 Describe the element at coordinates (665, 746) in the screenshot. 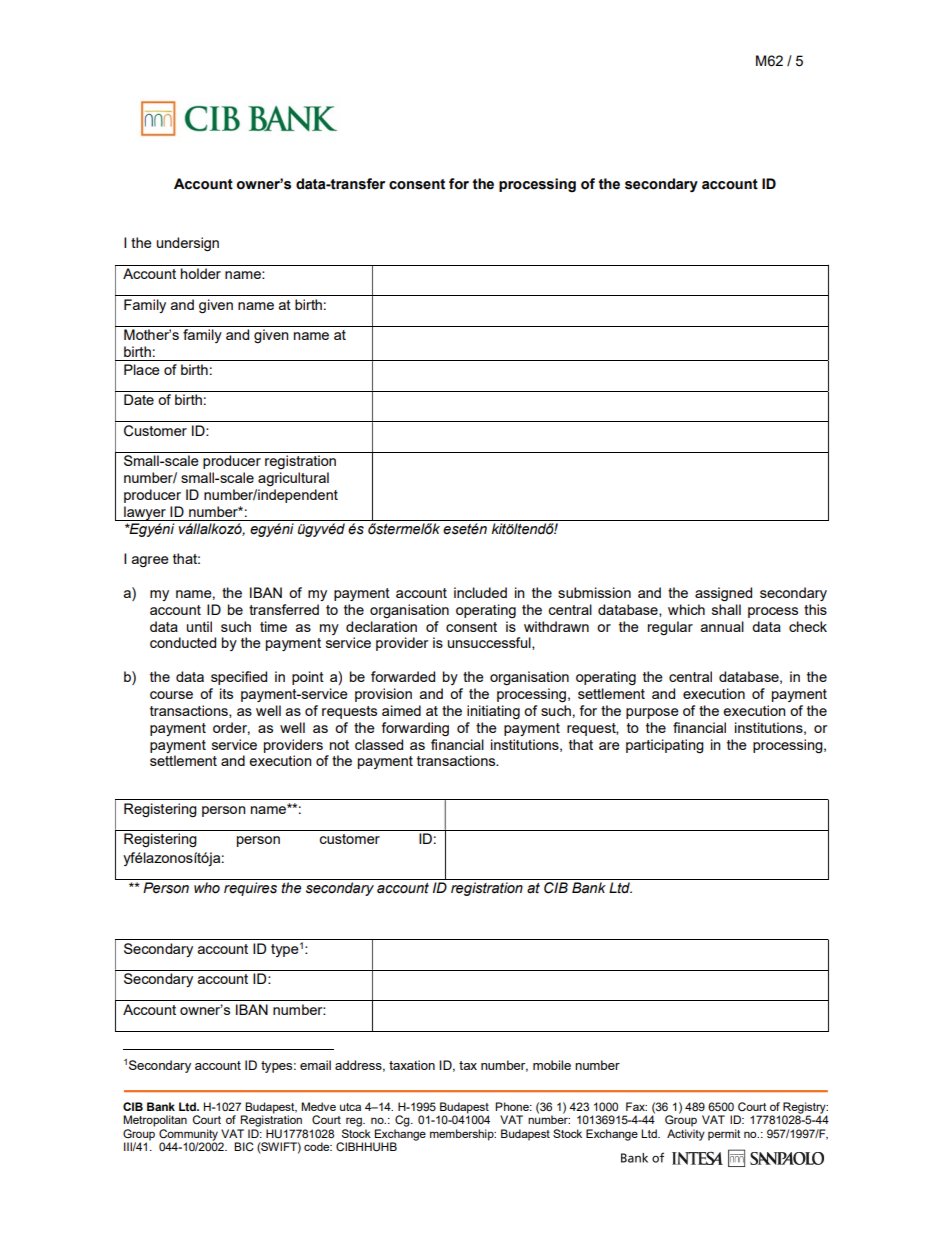

I see `participating` at that location.
